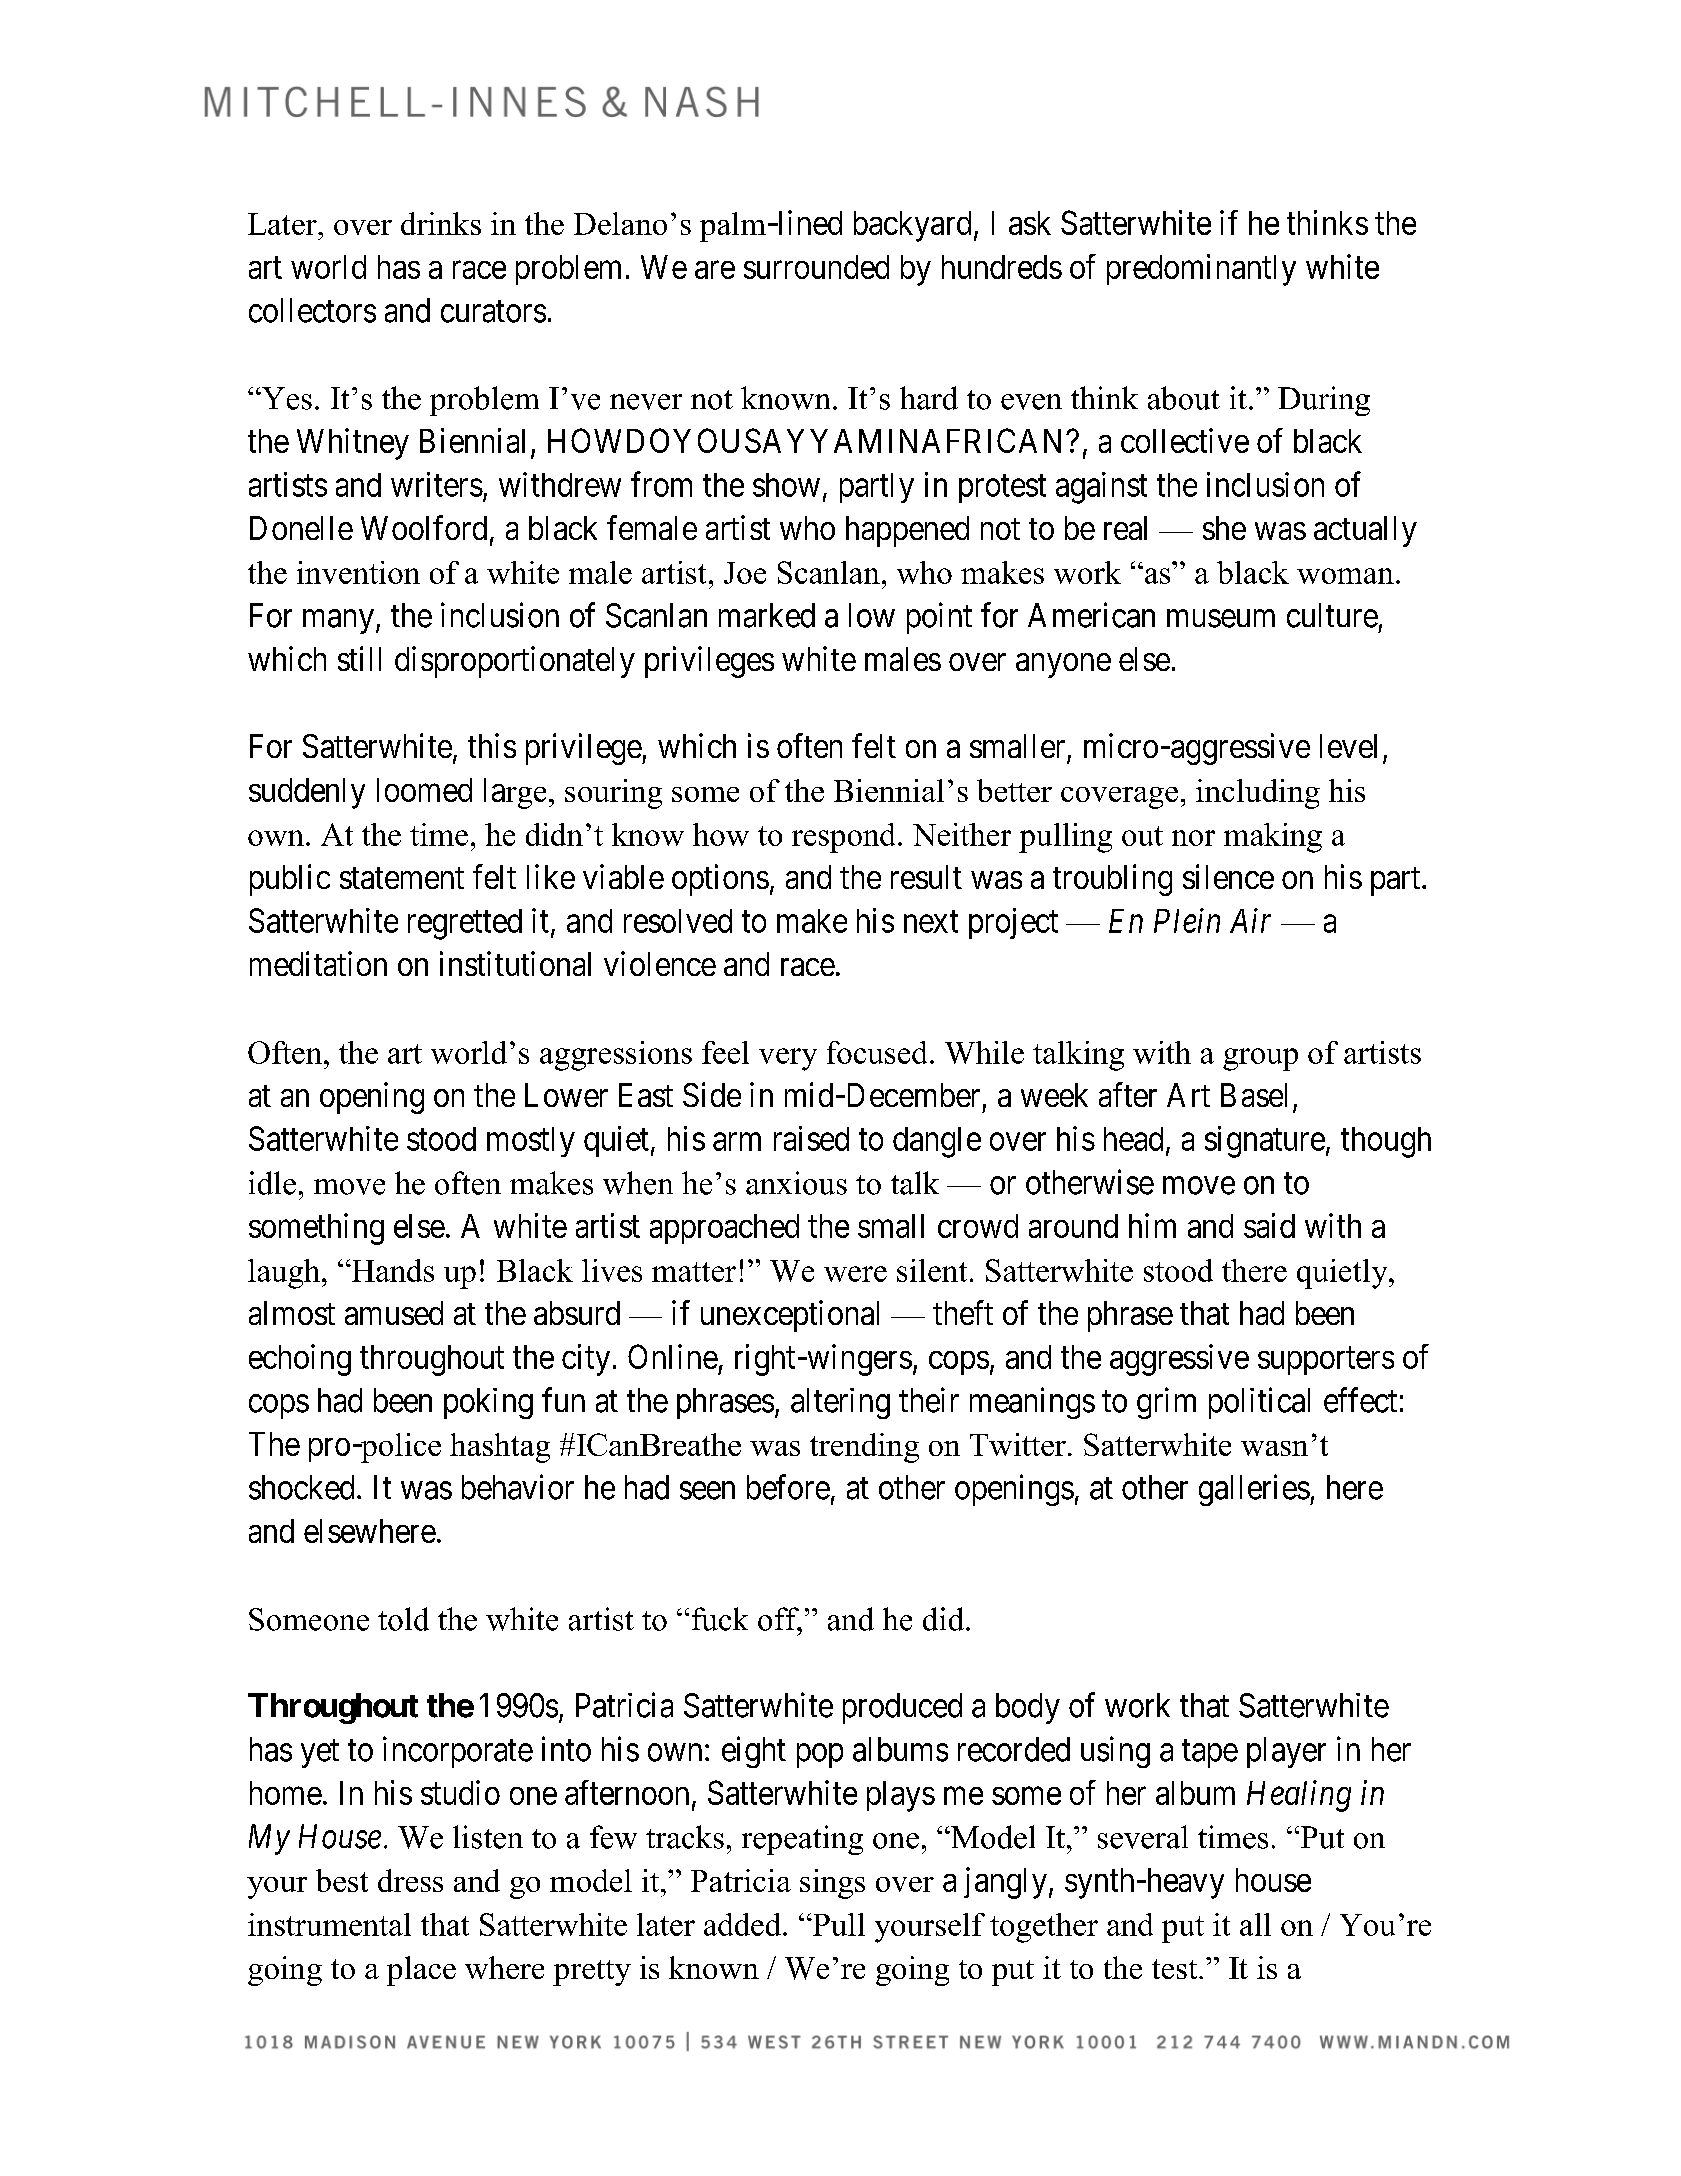 This image has width=1681, height=2176. Describe the element at coordinates (843, 838) in the image. I see `respond` at that location.
